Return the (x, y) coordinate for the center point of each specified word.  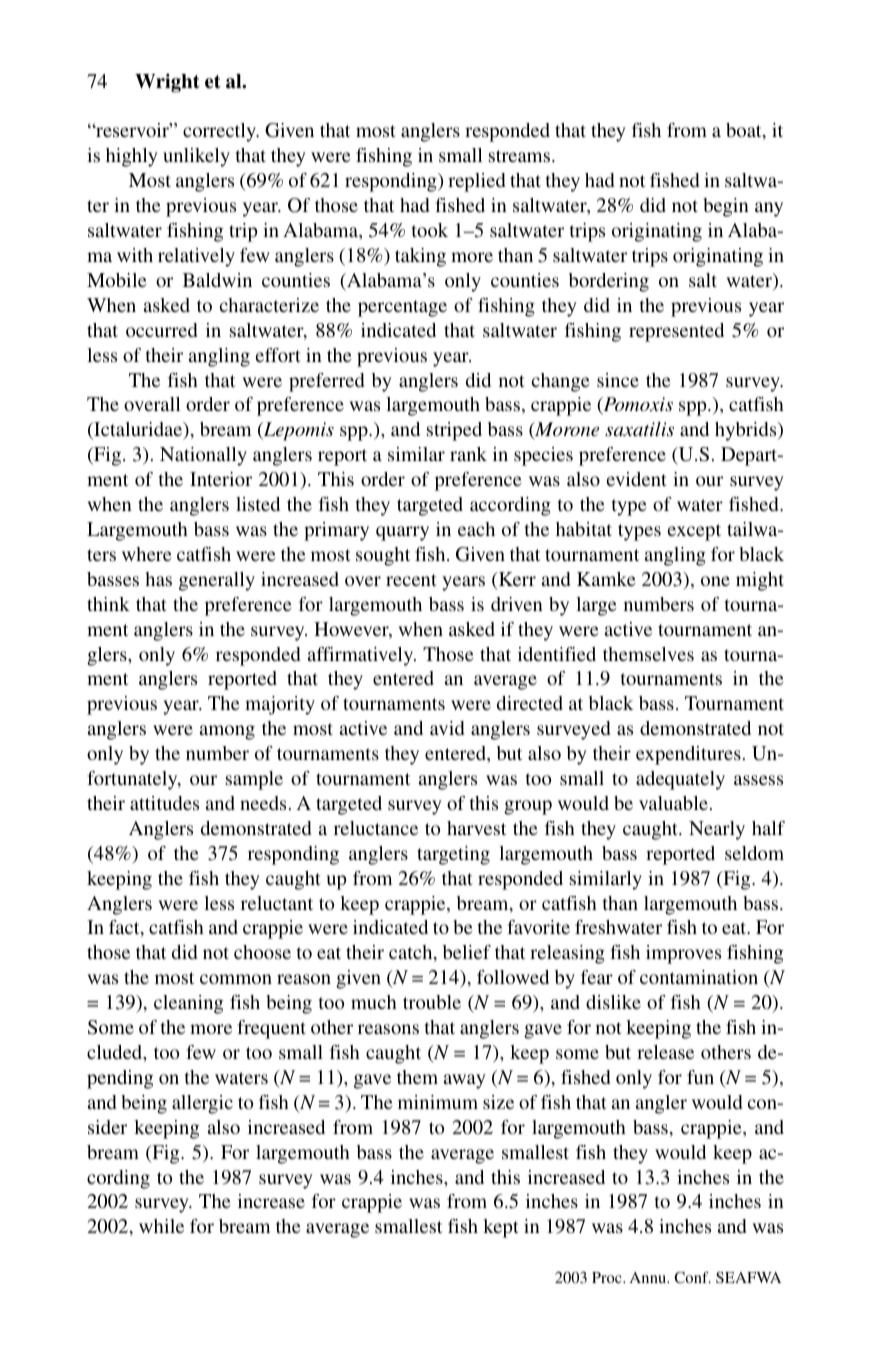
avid (447, 728)
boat (745, 131)
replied (476, 182)
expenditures (688, 755)
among (227, 732)
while (161, 1226)
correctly (220, 132)
